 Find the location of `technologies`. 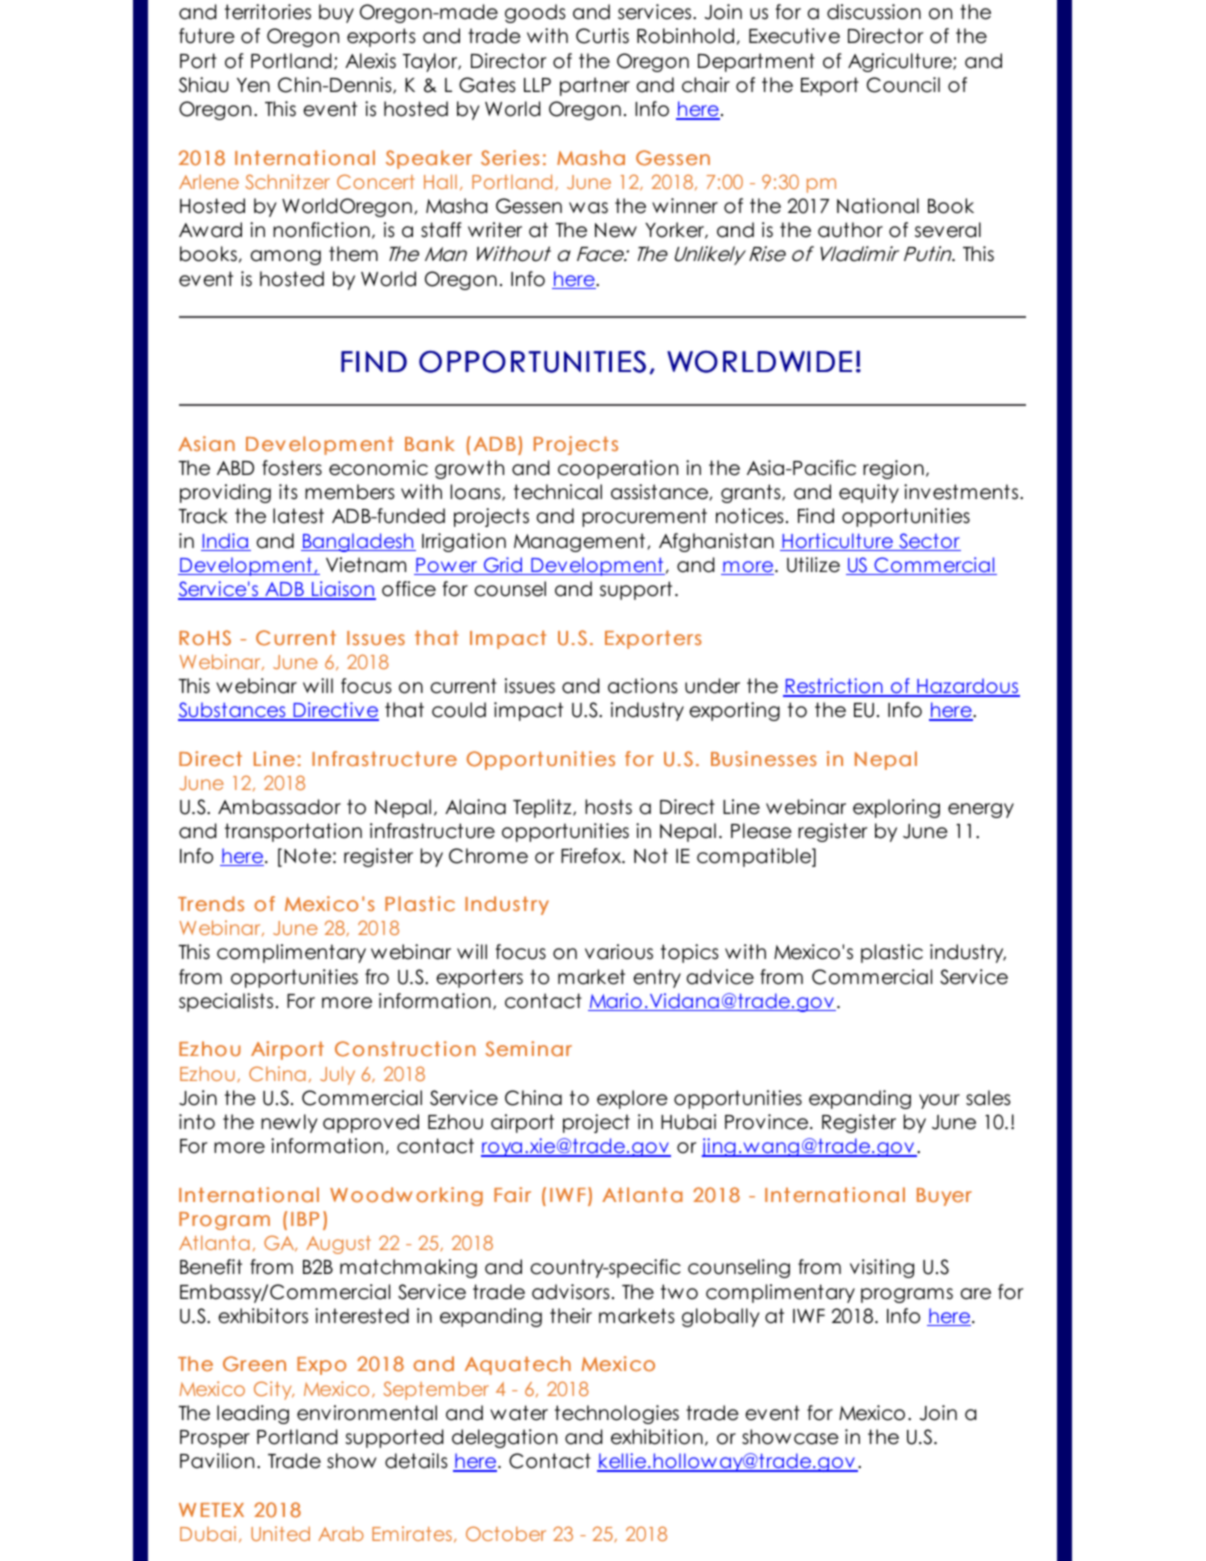

technologies is located at coordinates (617, 1414).
